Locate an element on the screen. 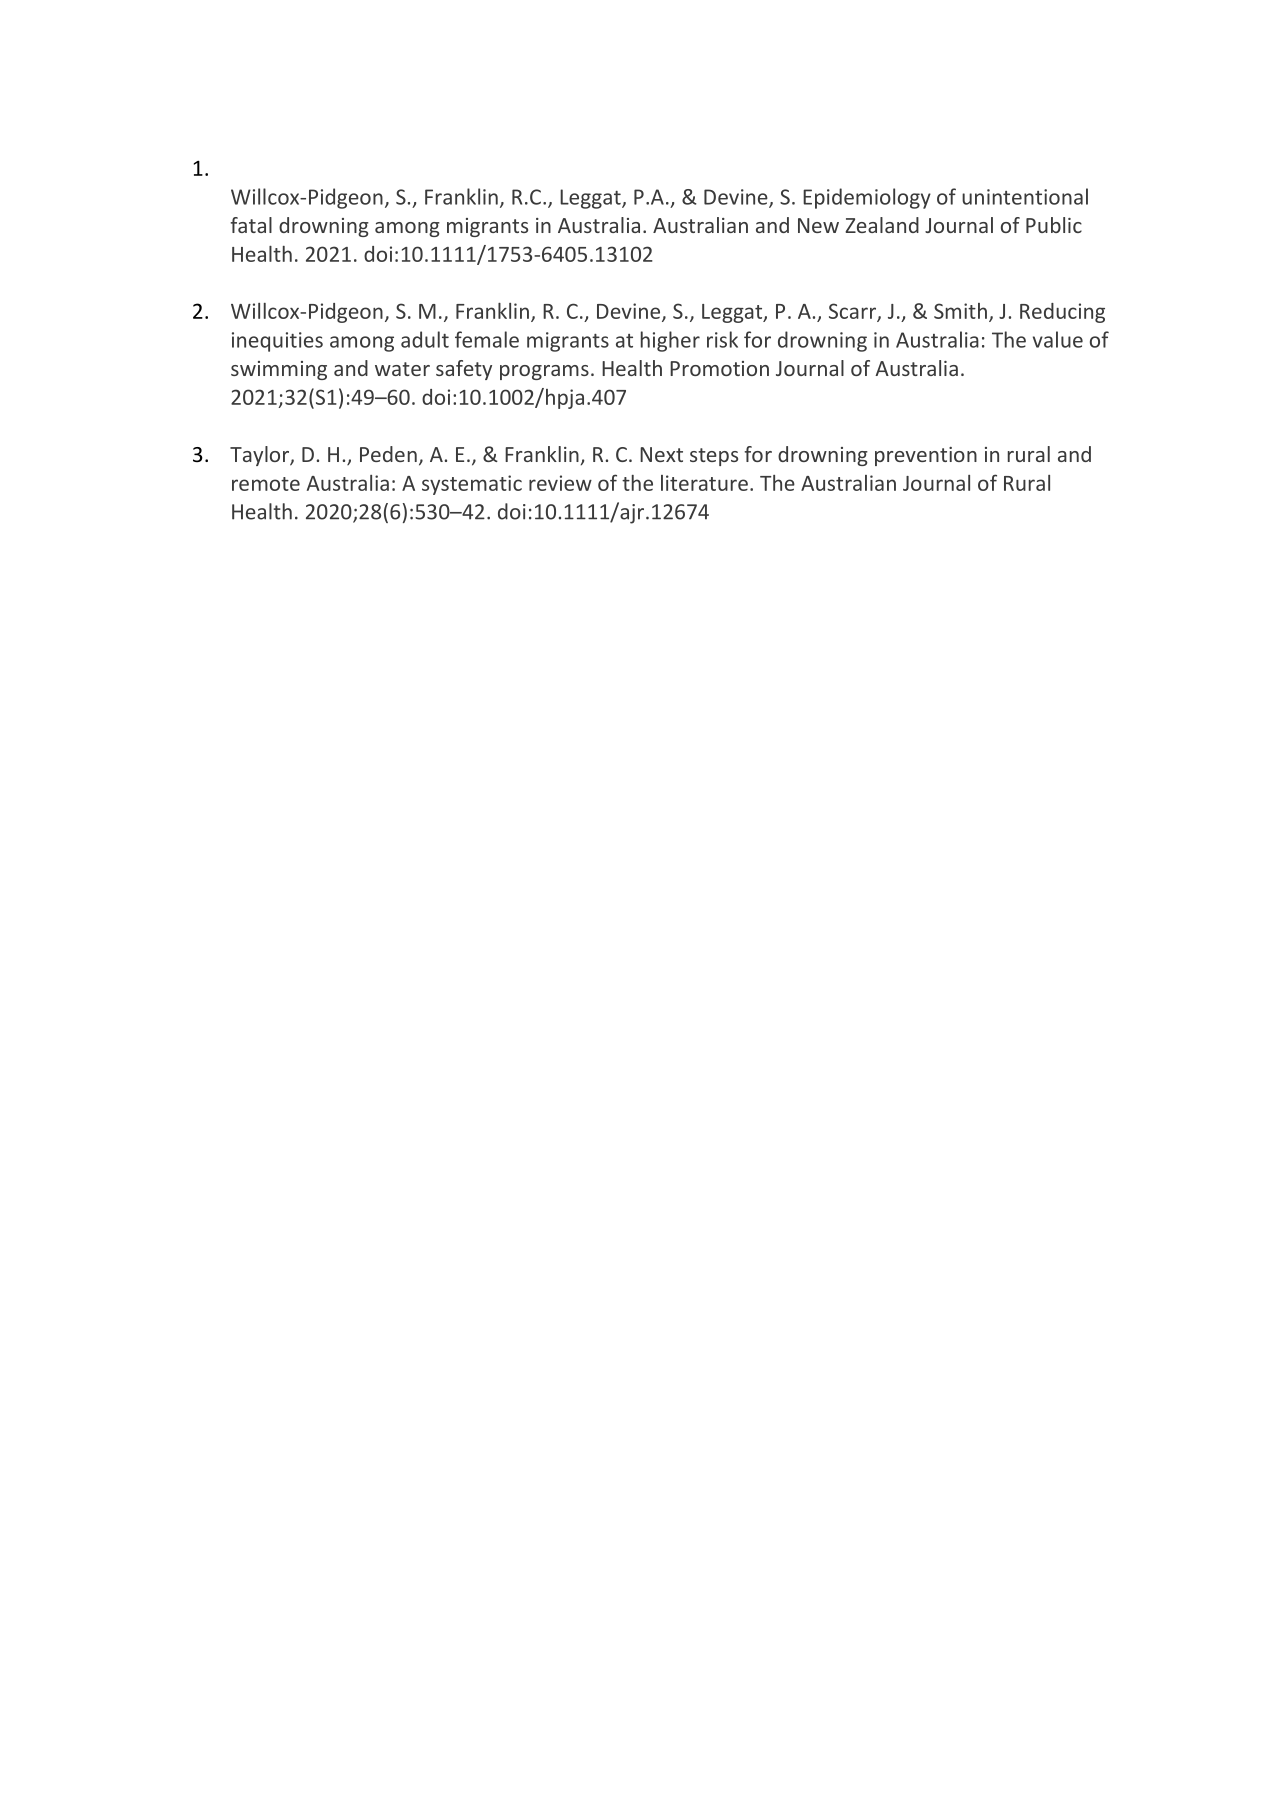 Image resolution: width=1268 pixels, height=1795 pixels. remote is located at coordinates (266, 484).
